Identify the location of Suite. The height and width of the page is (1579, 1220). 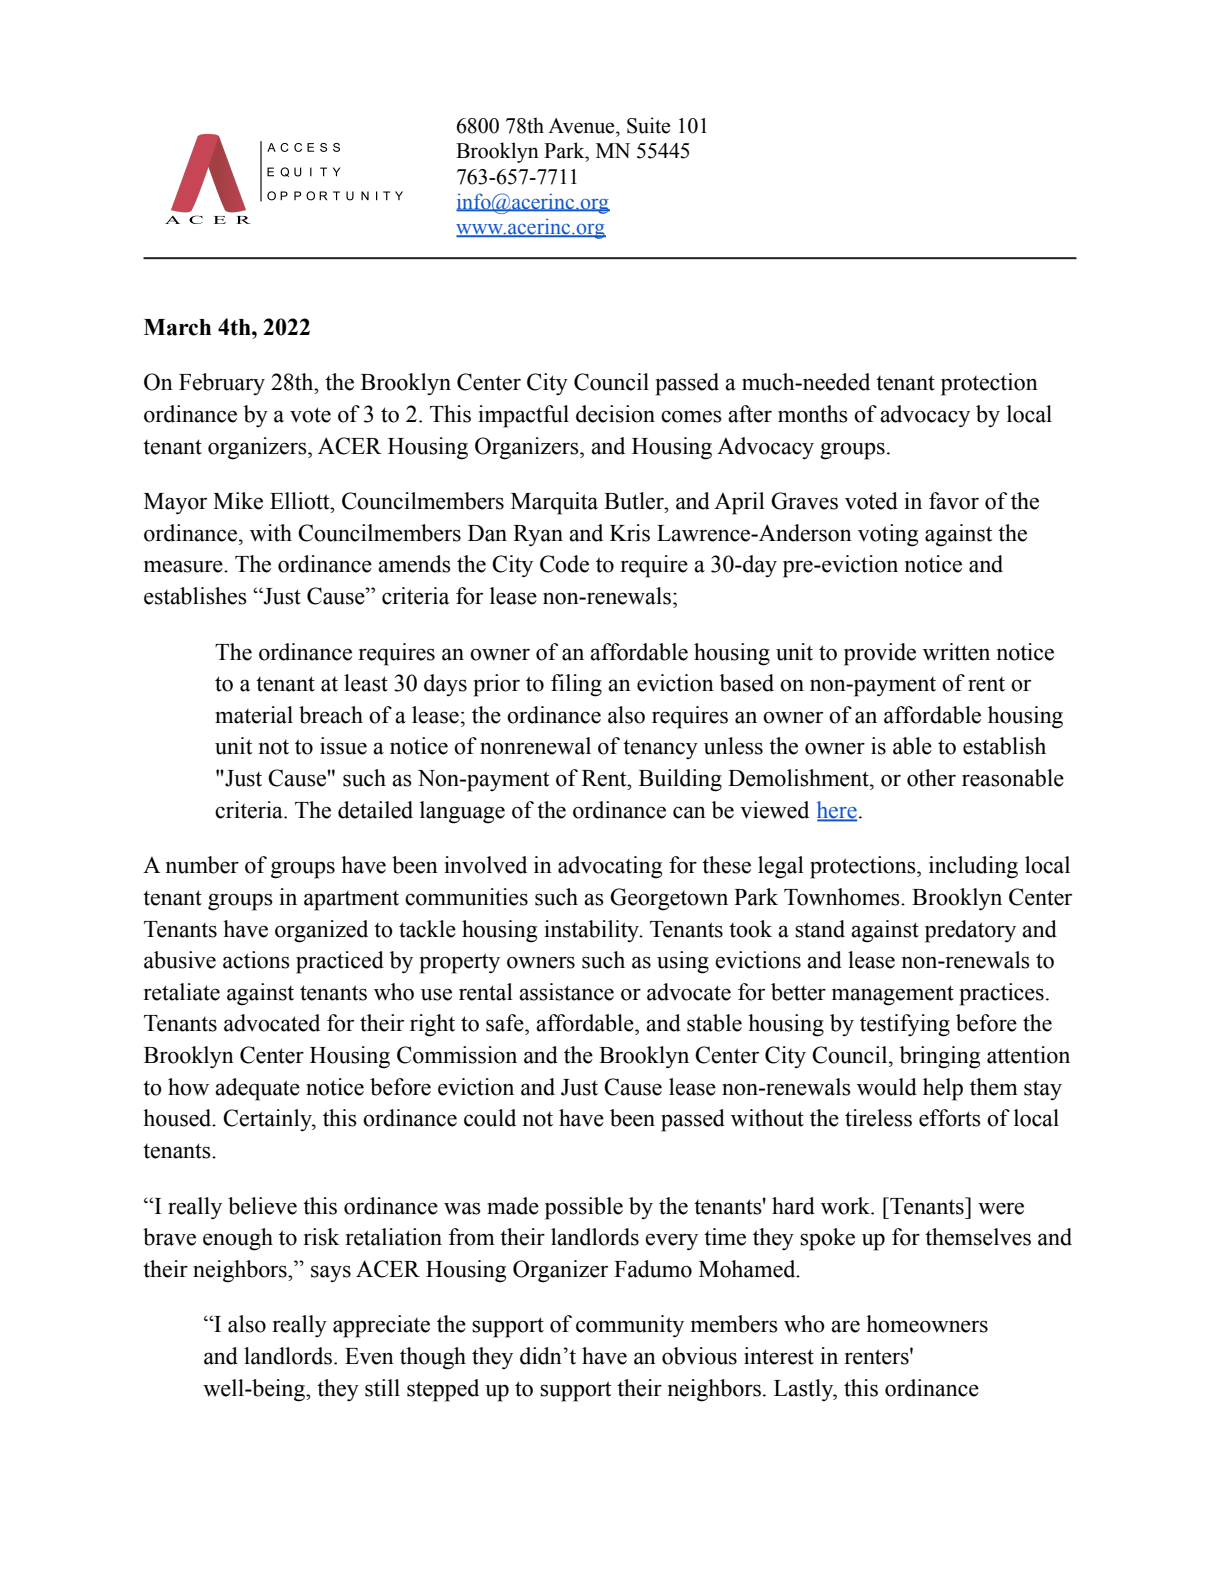
(648, 125).
